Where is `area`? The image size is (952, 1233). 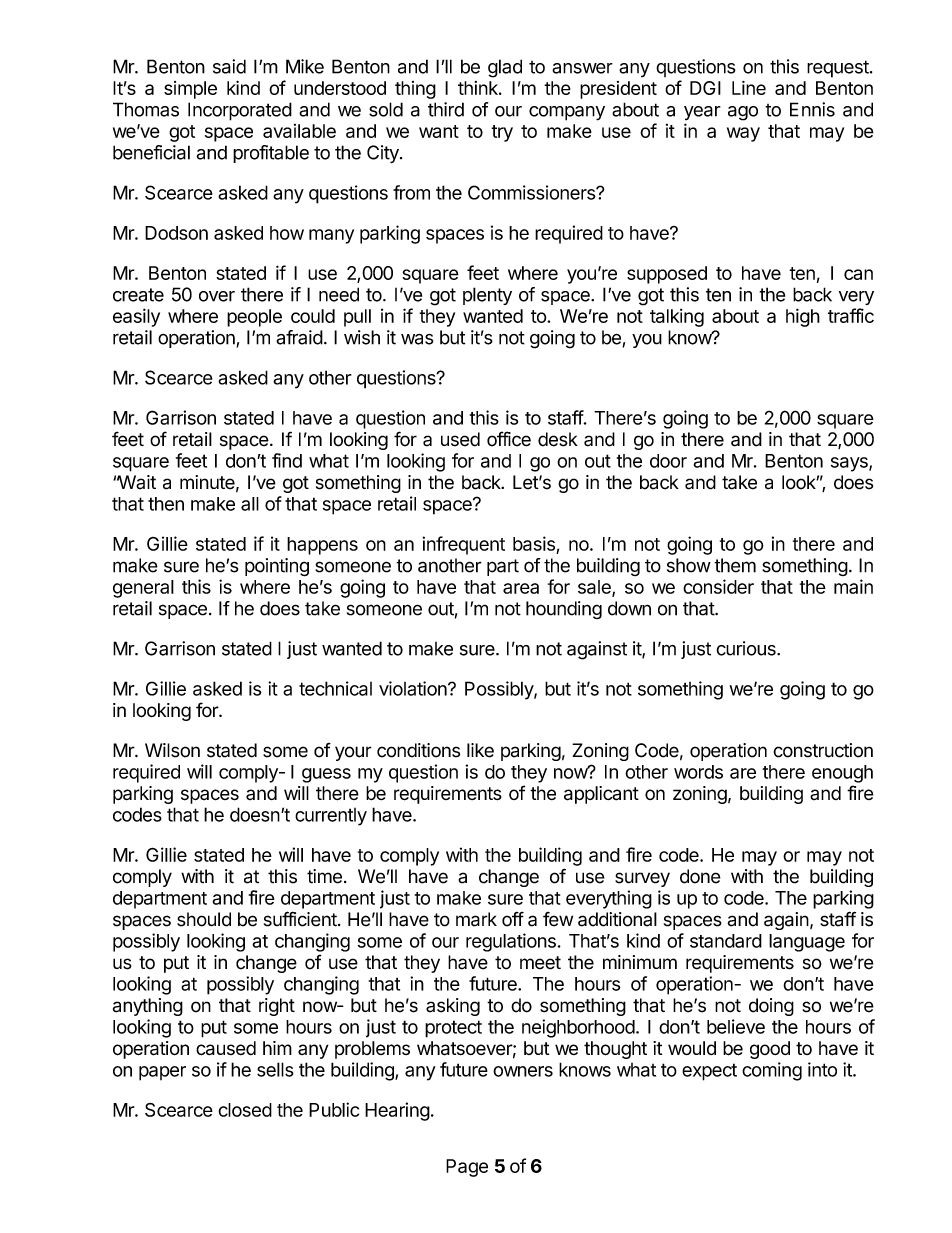 area is located at coordinates (521, 588).
